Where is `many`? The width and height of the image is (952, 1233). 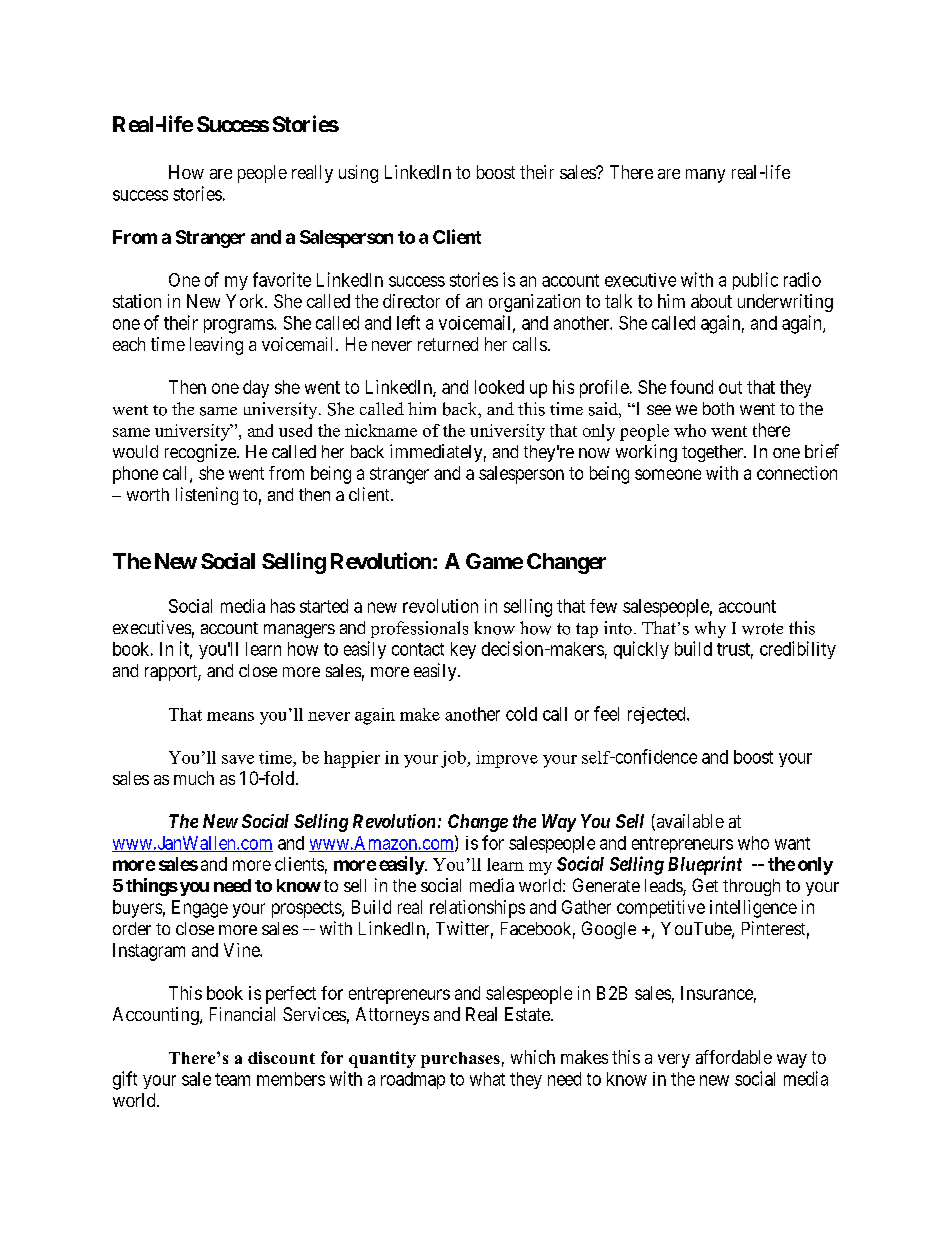
many is located at coordinates (705, 176).
